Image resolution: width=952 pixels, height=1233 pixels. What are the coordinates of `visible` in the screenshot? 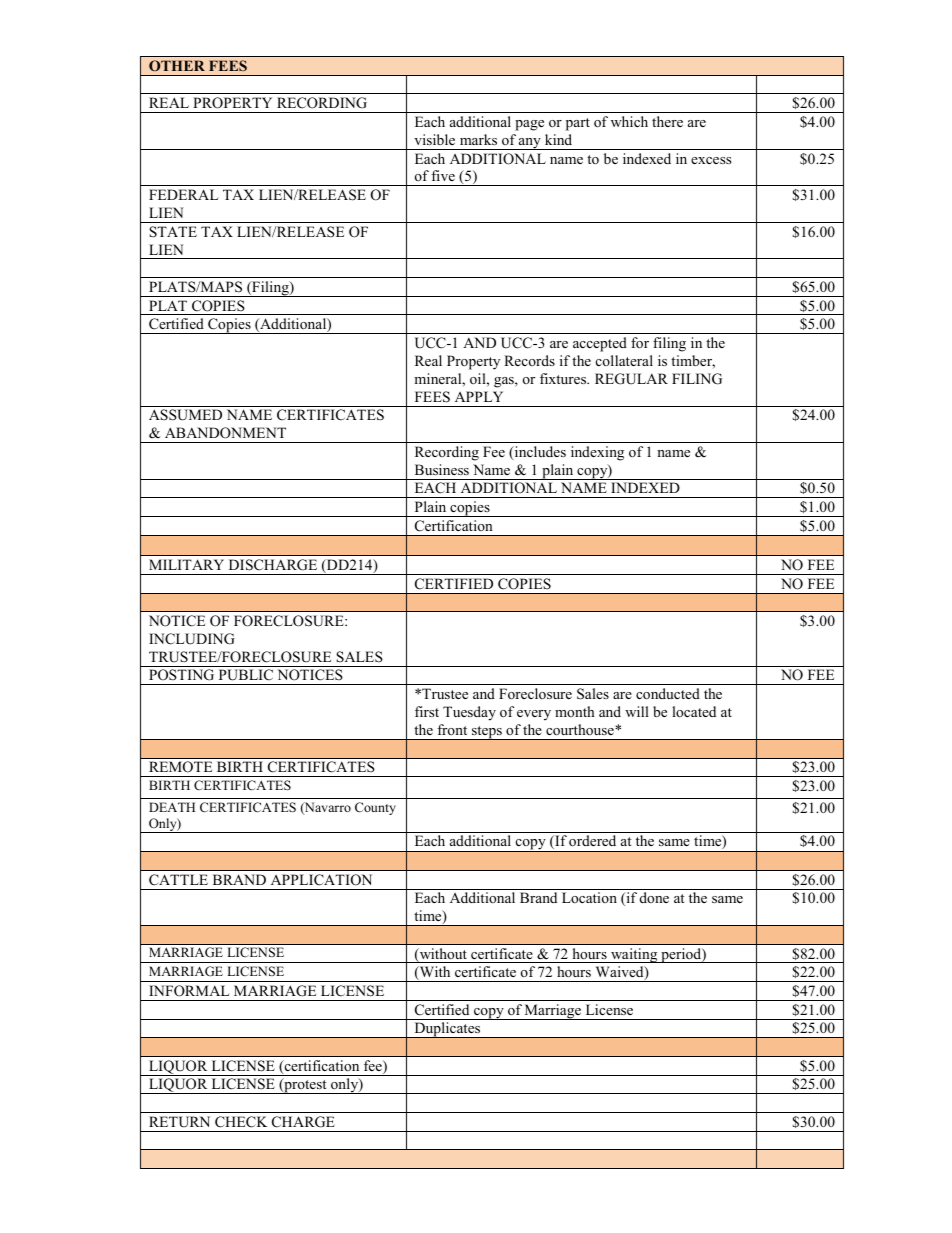 It's located at (434, 139).
